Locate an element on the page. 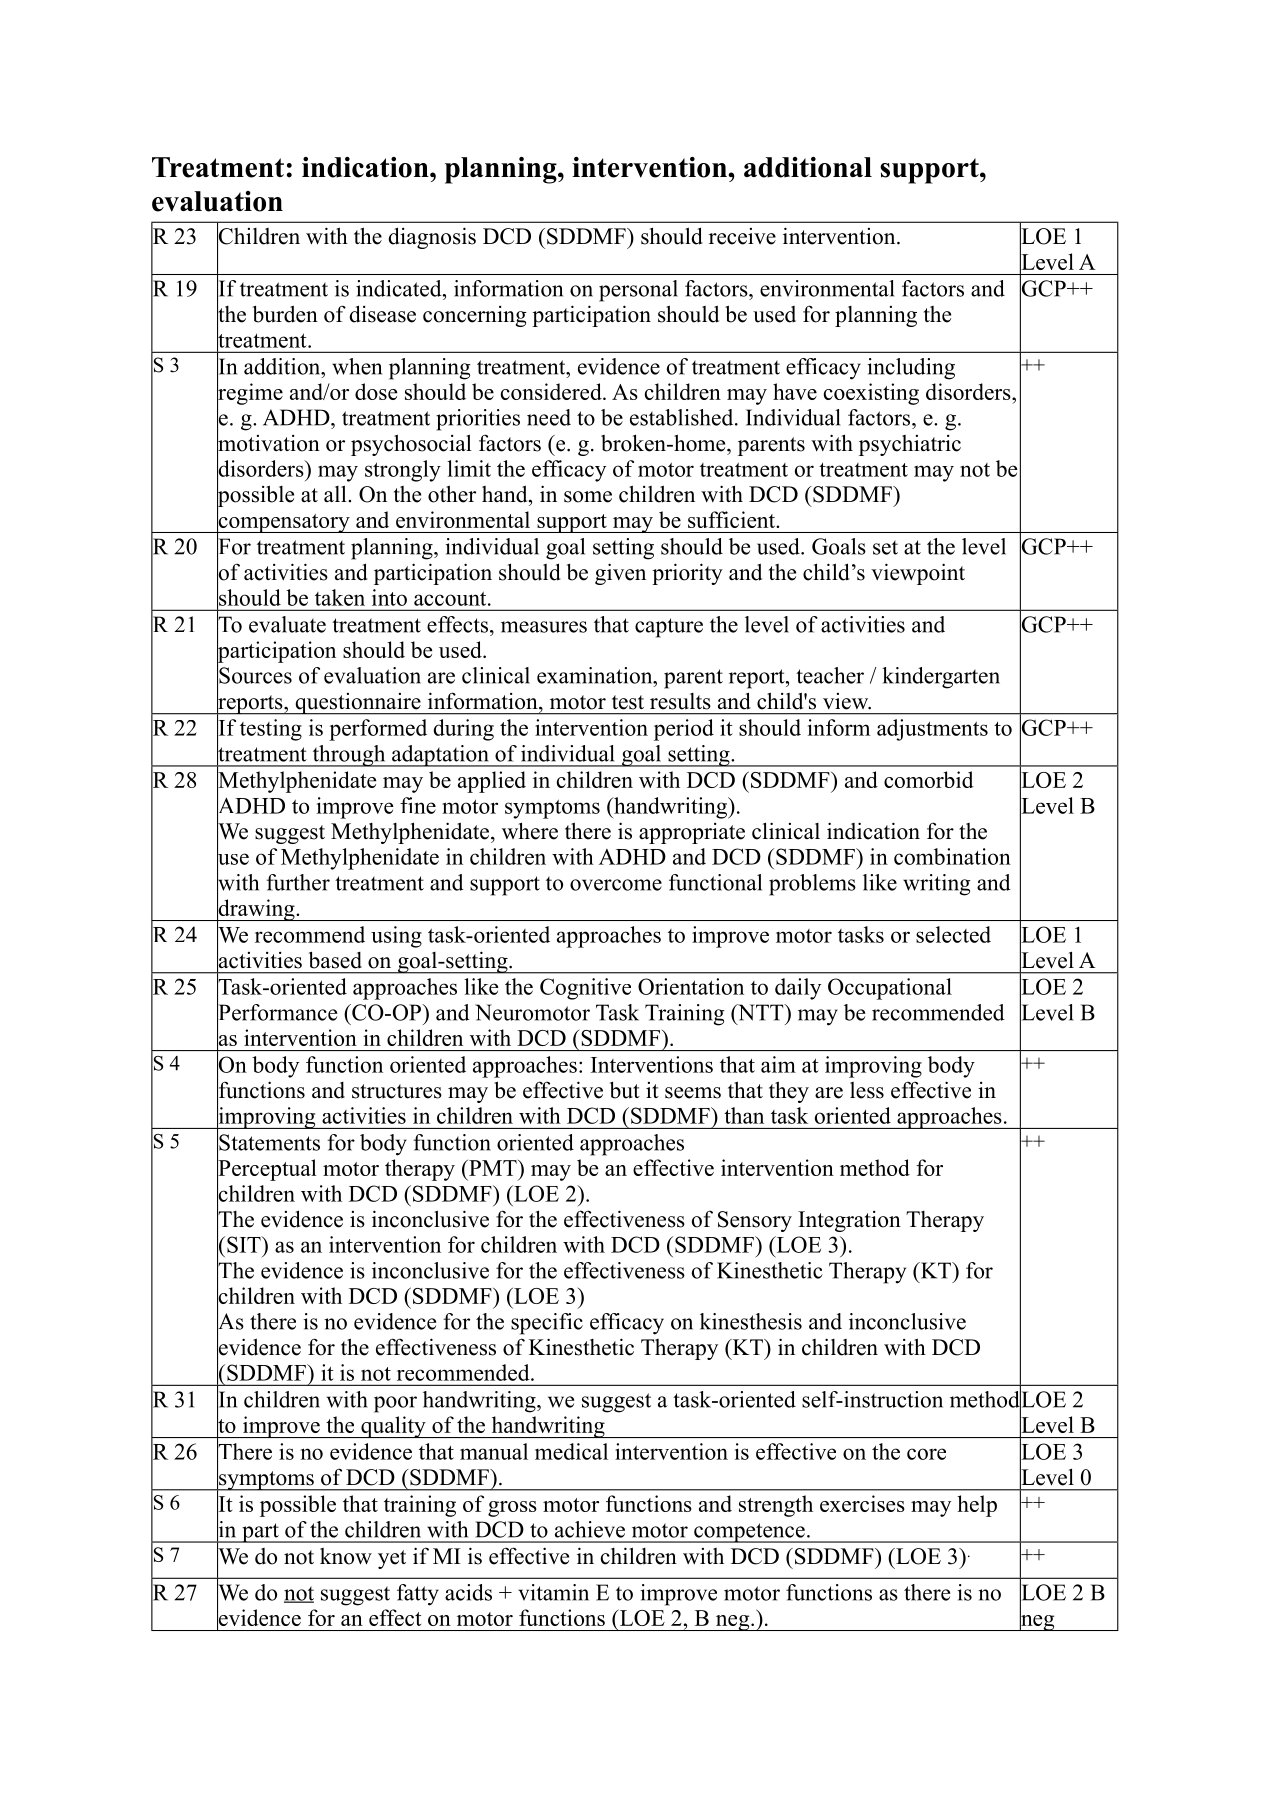 Image resolution: width=1269 pixels, height=1795 pixels. examination is located at coordinates (596, 675).
